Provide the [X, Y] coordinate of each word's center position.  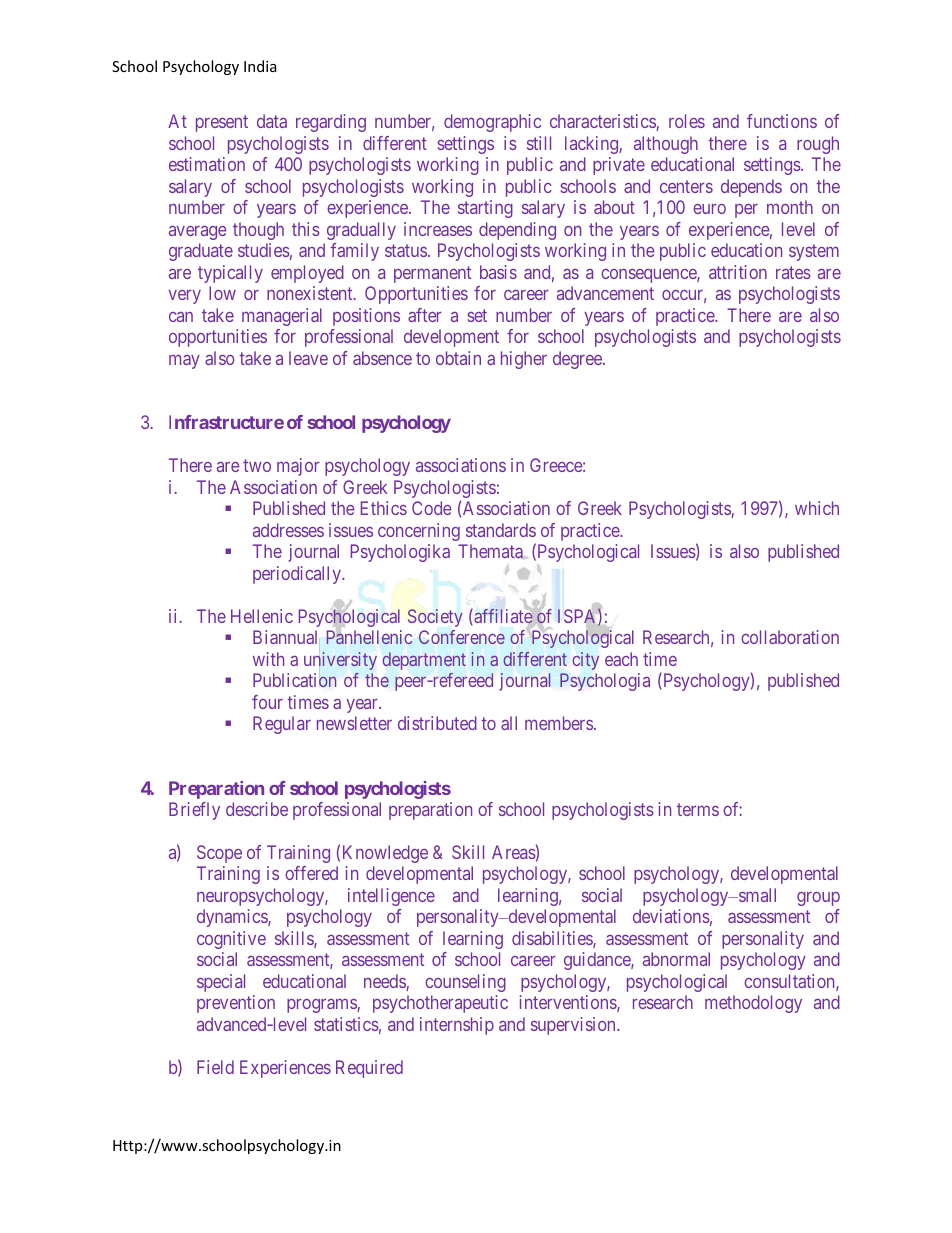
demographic [492, 123]
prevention [236, 1004]
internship [457, 1026]
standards [501, 530]
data [272, 121]
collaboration [790, 637]
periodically [298, 575]
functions [782, 121]
